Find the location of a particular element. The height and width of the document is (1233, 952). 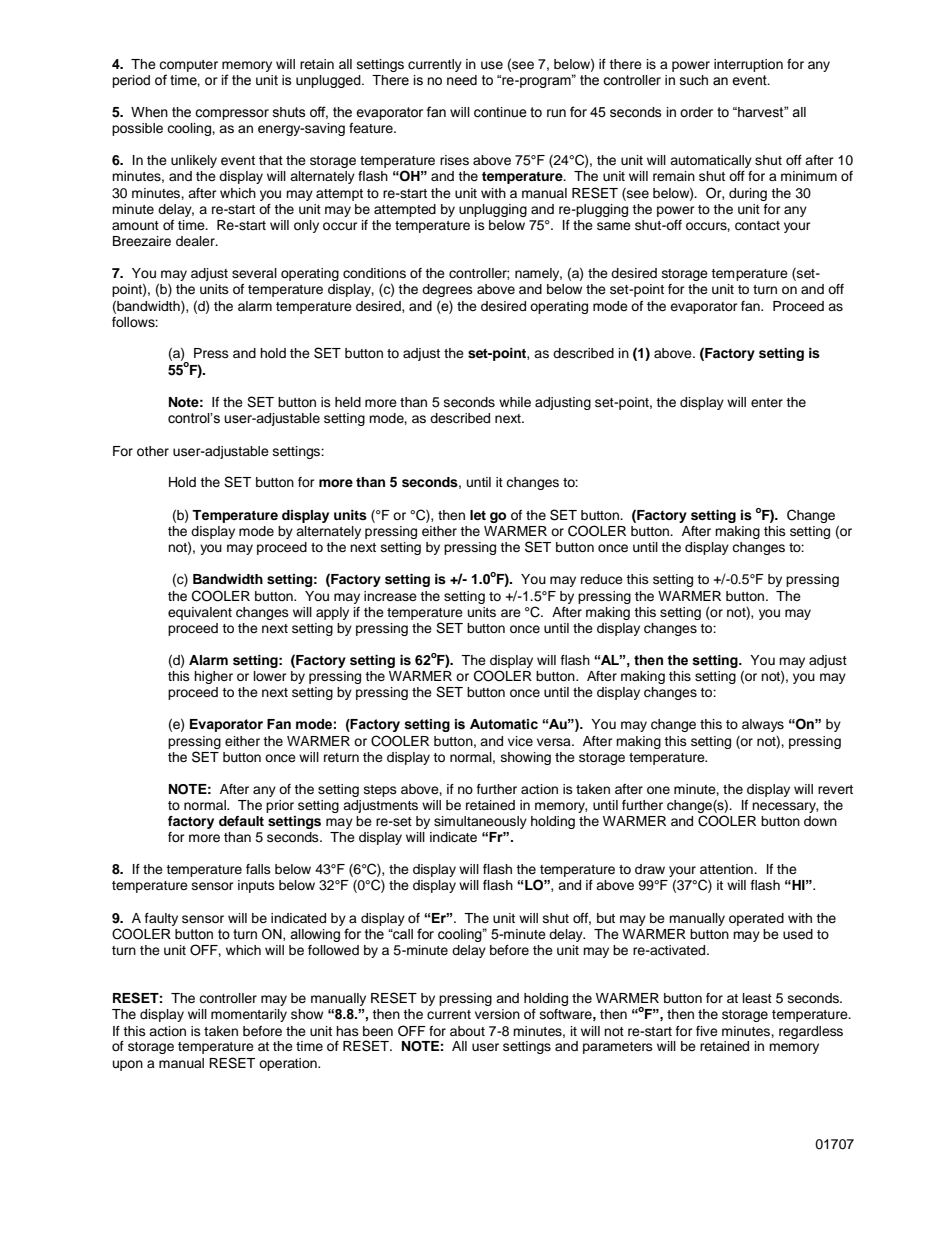

momentarily is located at coordinates (249, 1015).
